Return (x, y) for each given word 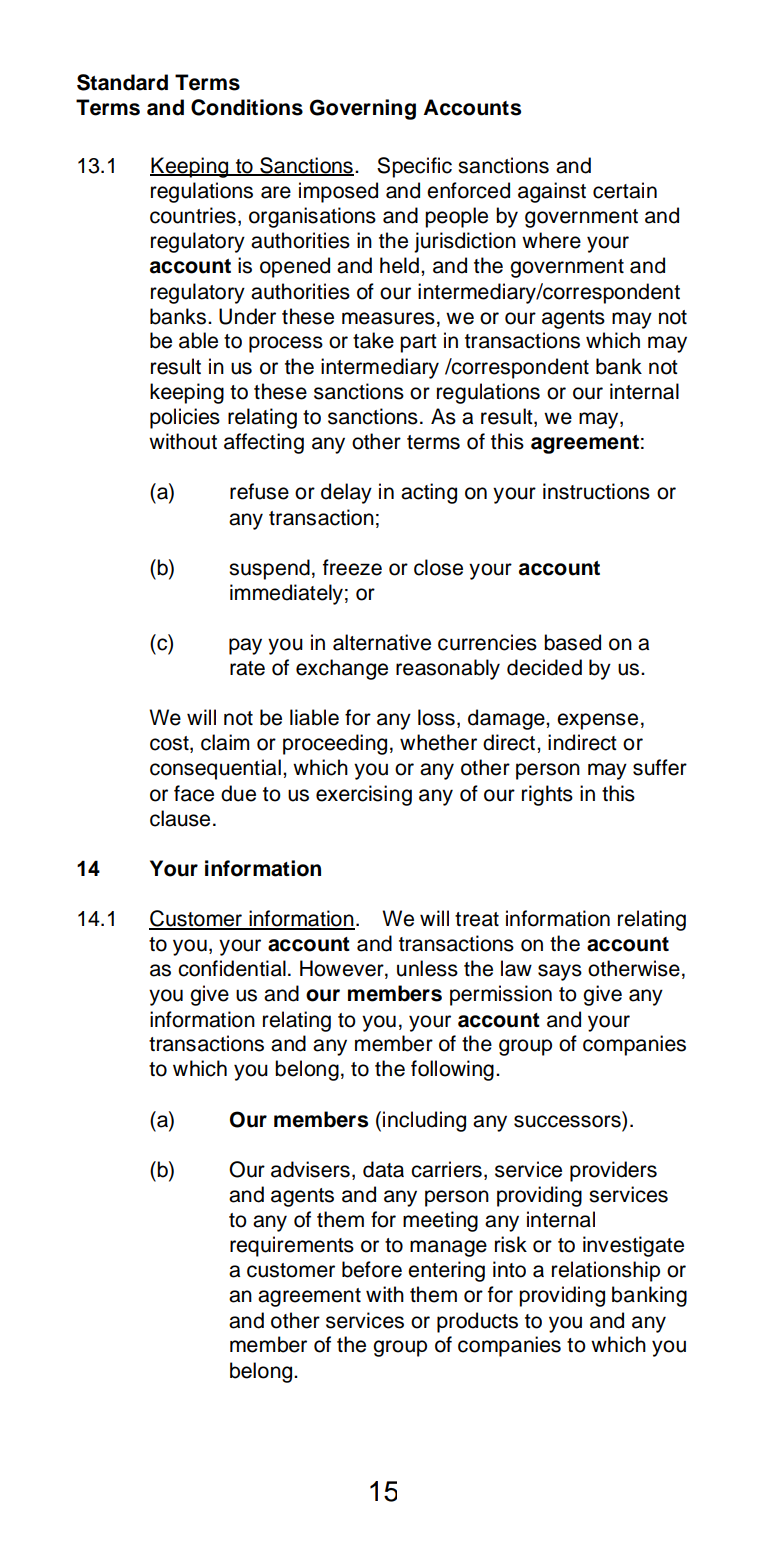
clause (180, 818)
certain (625, 190)
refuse (259, 491)
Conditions (247, 107)
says (560, 972)
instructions (596, 491)
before (372, 1269)
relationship (606, 1271)
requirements (292, 1246)
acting (429, 493)
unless (427, 968)
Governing (363, 109)
